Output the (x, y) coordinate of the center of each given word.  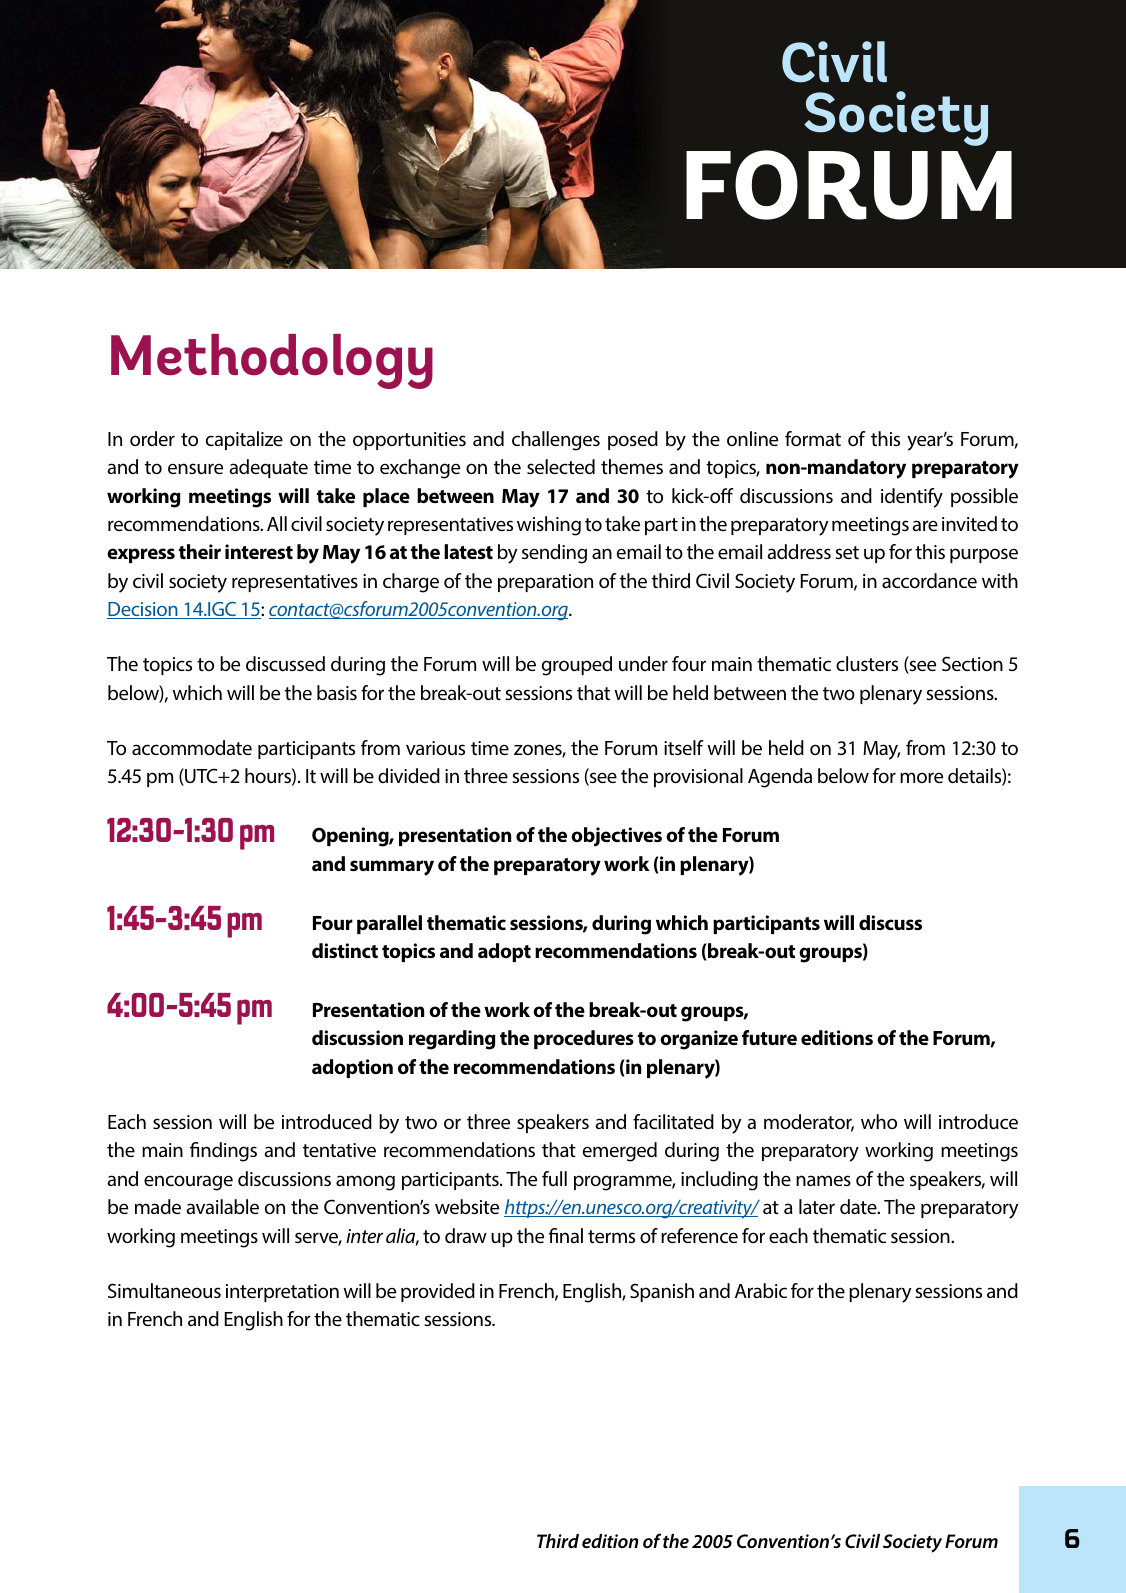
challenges (556, 441)
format (813, 438)
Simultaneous (164, 1290)
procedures (584, 1039)
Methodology (272, 361)
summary (392, 868)
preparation (545, 583)
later (817, 1206)
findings (223, 1152)
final (565, 1235)
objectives (616, 837)
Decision (143, 610)
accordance (929, 581)
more (921, 777)
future (769, 1038)
